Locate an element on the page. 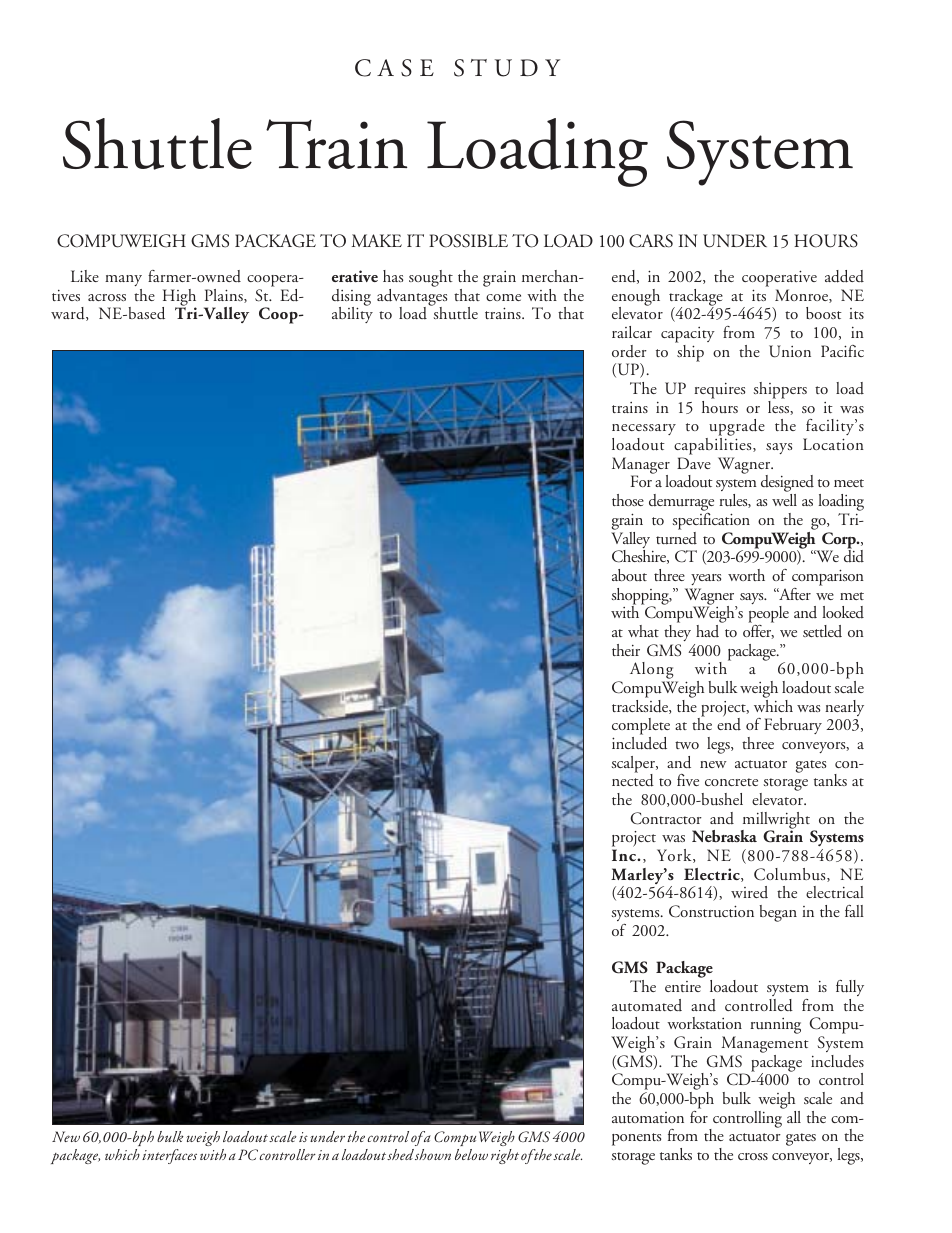 Image resolution: width=952 pixels, height=1233 pixels. interfaces is located at coordinates (169, 1156).
